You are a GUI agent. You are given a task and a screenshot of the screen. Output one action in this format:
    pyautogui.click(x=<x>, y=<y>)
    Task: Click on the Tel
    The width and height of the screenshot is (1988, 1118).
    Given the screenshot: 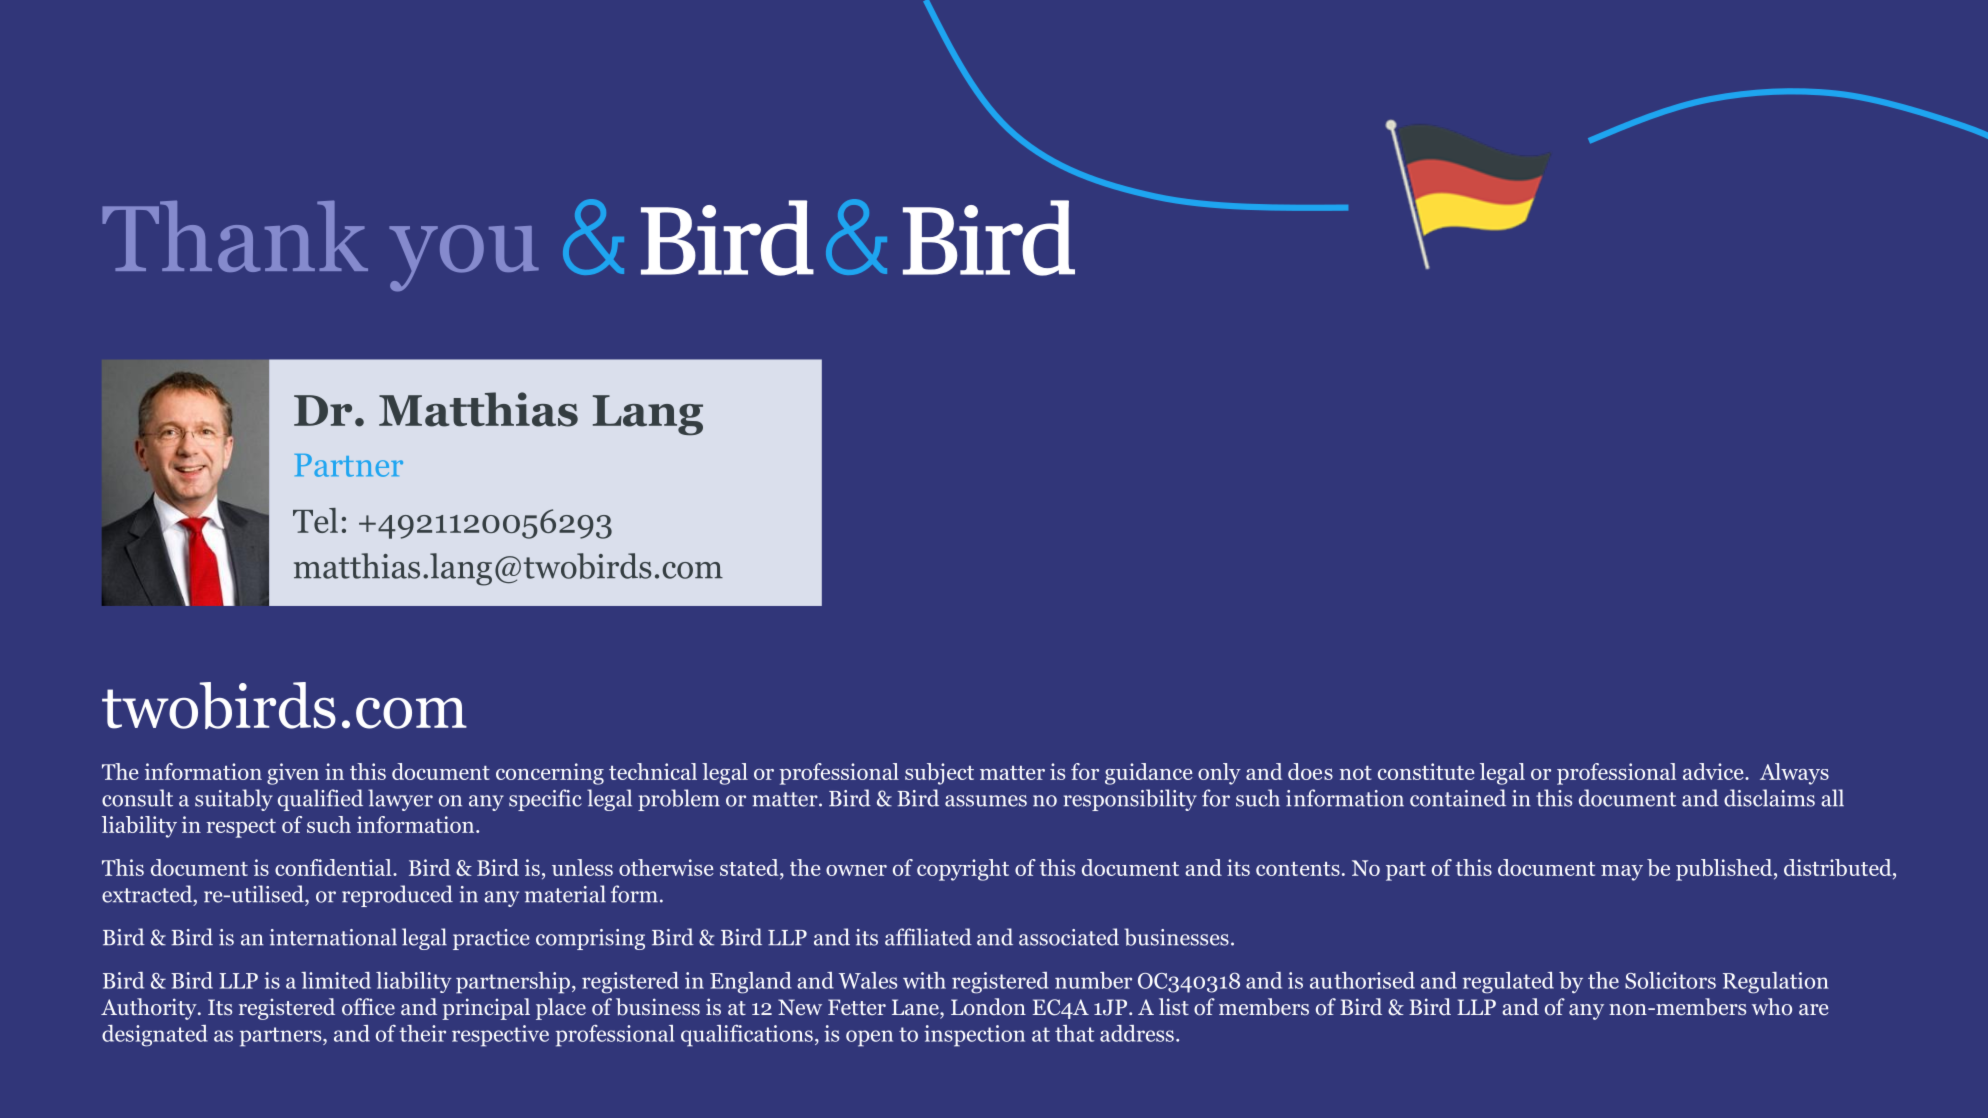 What is the action you would take?
    pyautogui.click(x=315, y=520)
